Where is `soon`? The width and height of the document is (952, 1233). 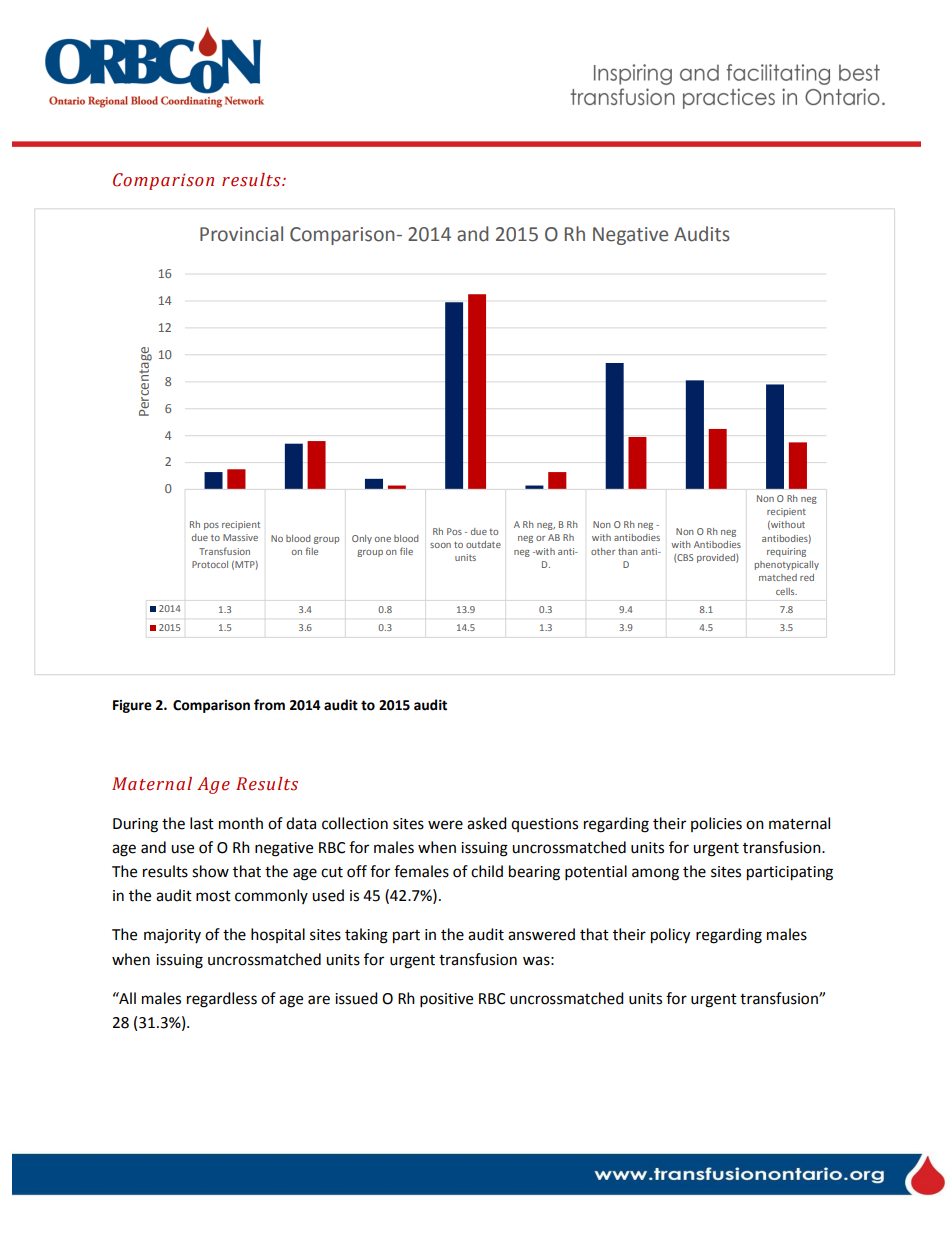
soon is located at coordinates (440, 545).
